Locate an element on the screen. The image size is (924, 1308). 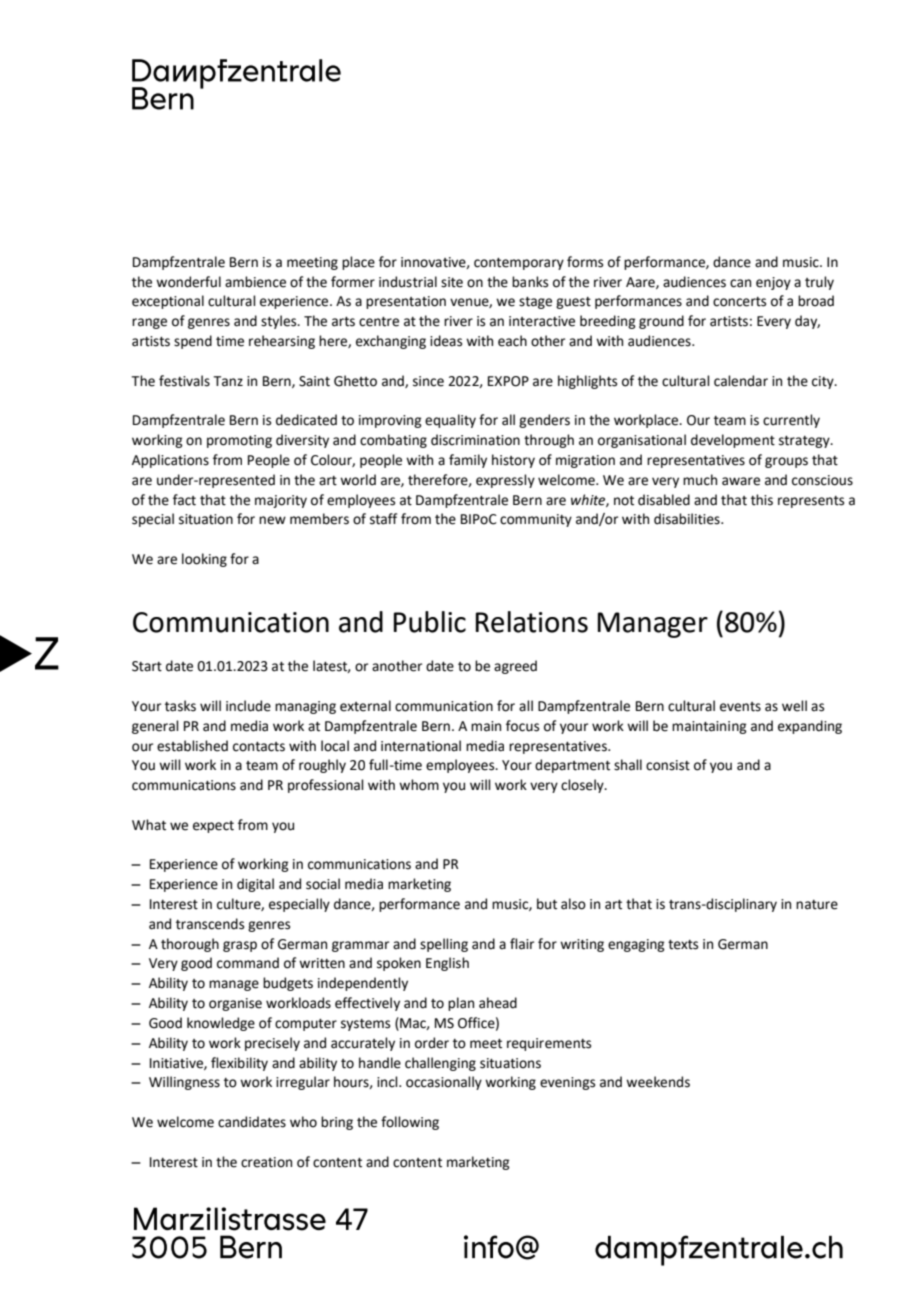
concerts is located at coordinates (739, 302).
